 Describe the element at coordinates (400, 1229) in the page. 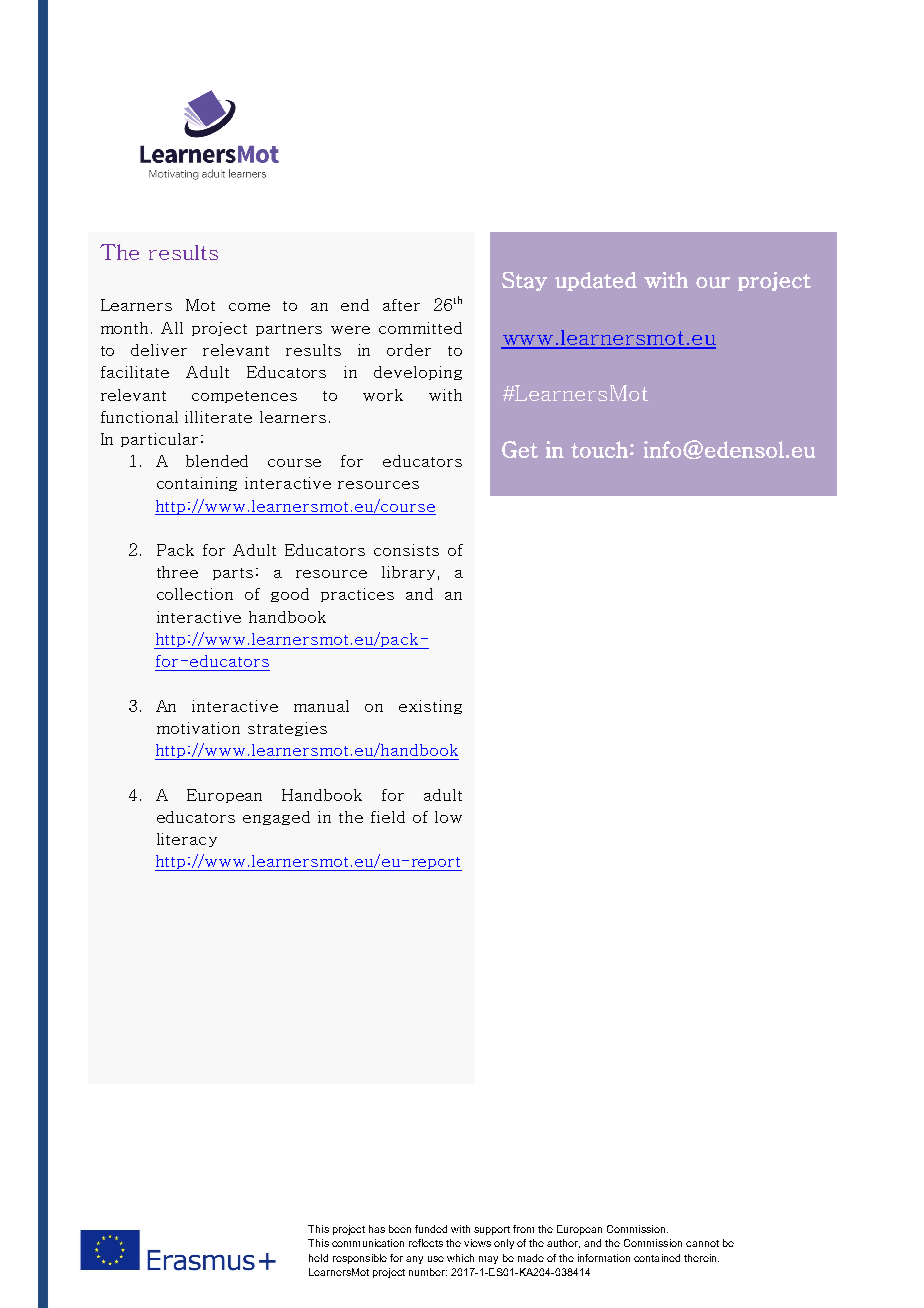

I see `been` at that location.
